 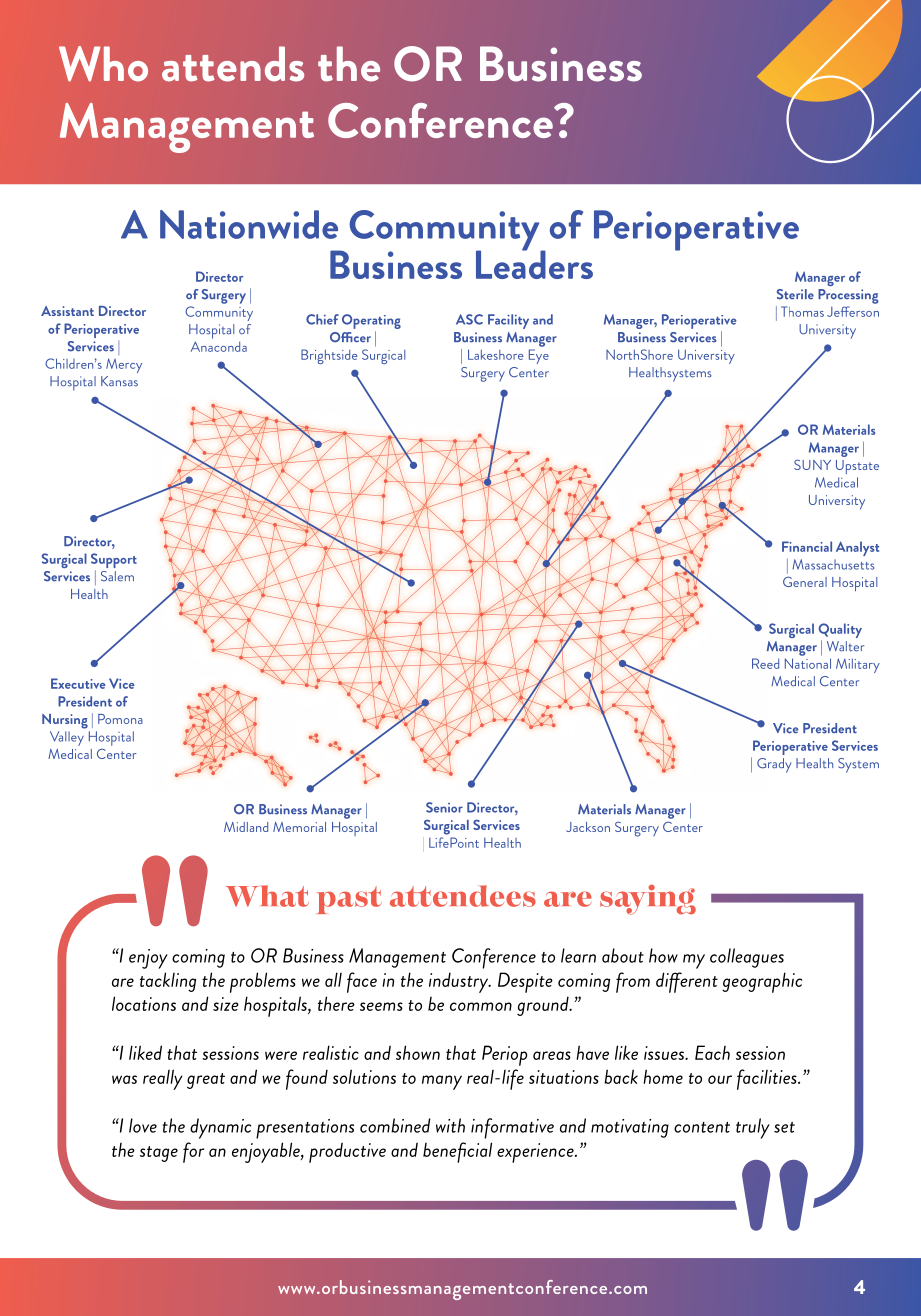 What do you see at coordinates (539, 356) in the page?
I see `Eye` at bounding box center [539, 356].
